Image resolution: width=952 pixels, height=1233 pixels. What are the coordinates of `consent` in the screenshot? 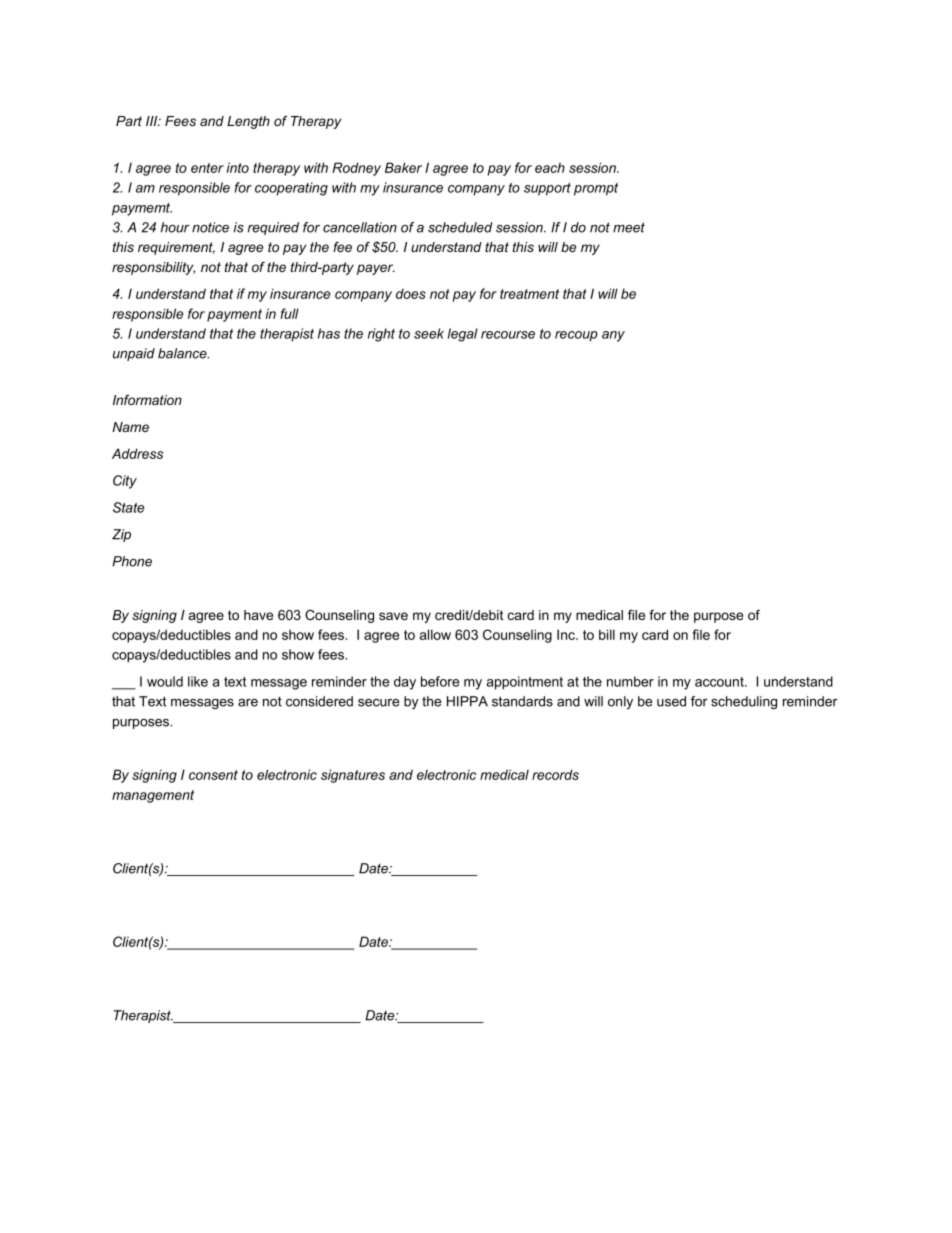 It's located at (213, 775).
